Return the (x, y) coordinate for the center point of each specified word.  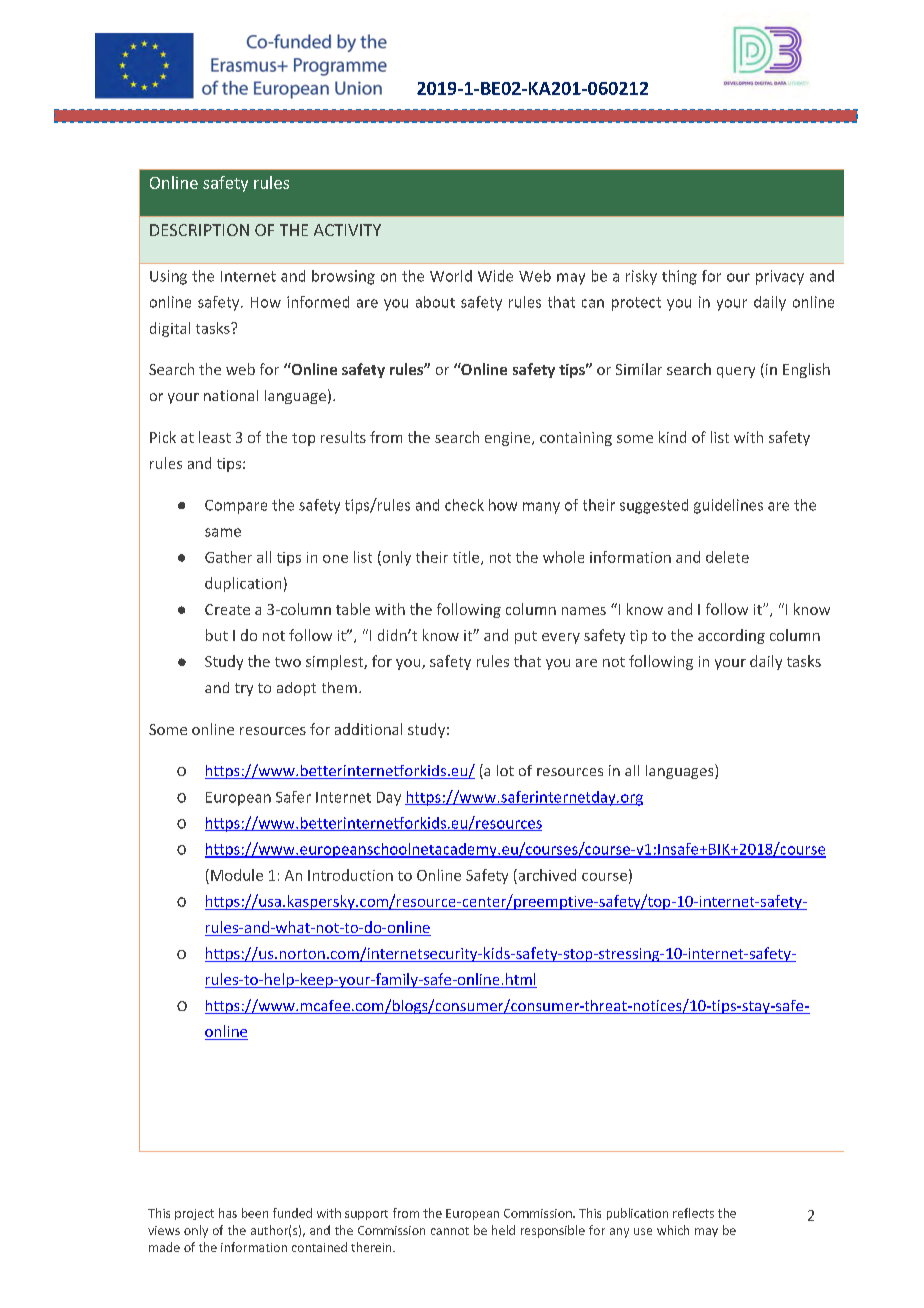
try (244, 689)
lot (505, 770)
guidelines (728, 506)
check (464, 505)
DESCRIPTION (199, 230)
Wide (495, 276)
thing (679, 277)
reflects (693, 1213)
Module (237, 875)
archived (546, 875)
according (731, 636)
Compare (236, 507)
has (228, 1213)
